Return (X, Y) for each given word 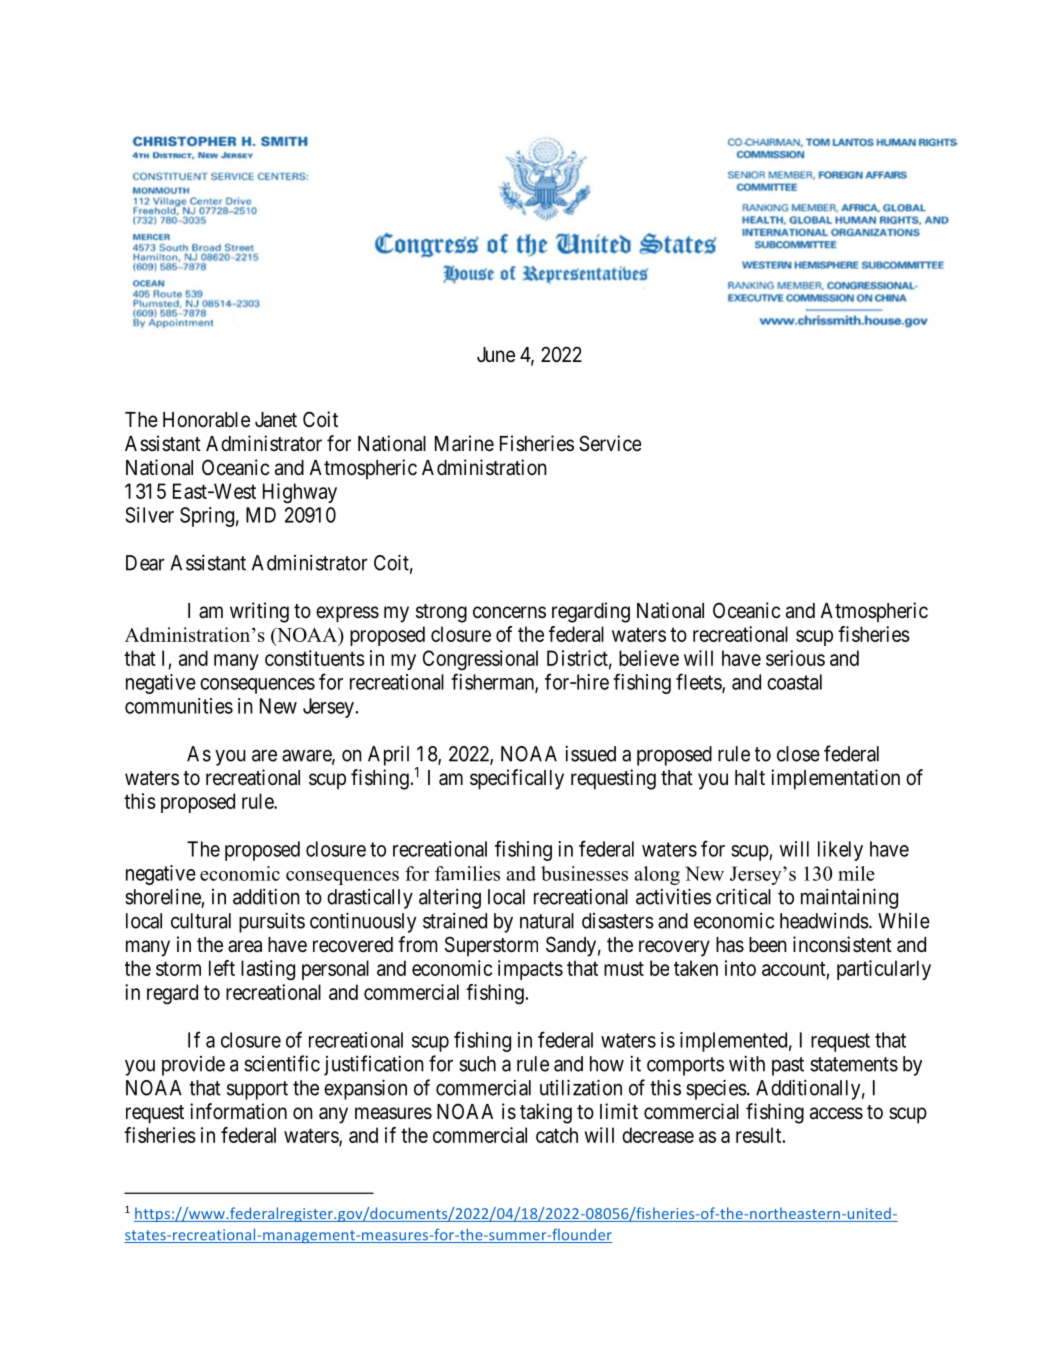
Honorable (206, 419)
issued (590, 753)
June (496, 354)
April (388, 755)
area (245, 946)
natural (547, 921)
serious (795, 658)
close (798, 754)
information (238, 1111)
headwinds (824, 920)
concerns (509, 612)
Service (610, 443)
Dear (145, 563)
